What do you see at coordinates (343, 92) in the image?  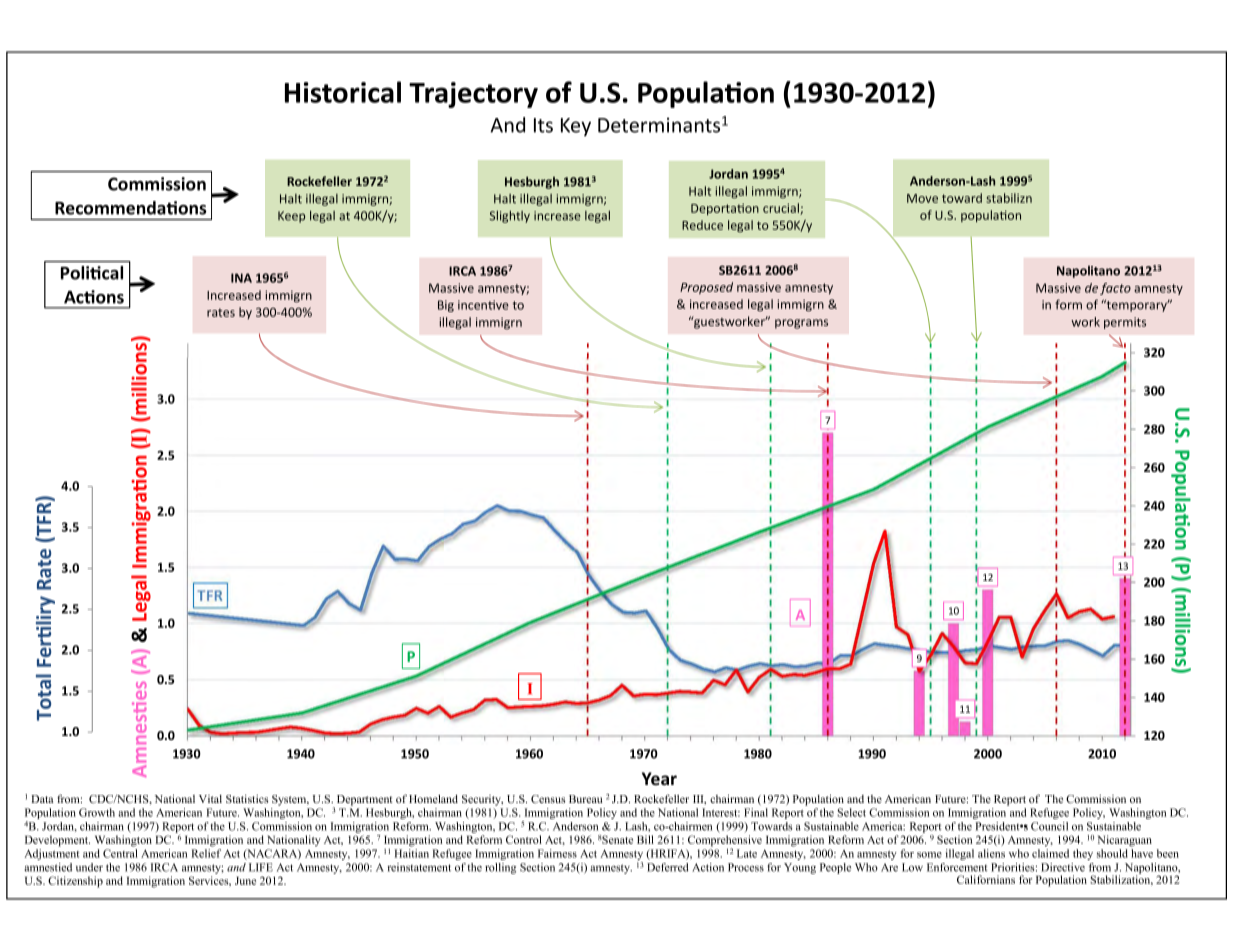 I see `Historical` at bounding box center [343, 92].
